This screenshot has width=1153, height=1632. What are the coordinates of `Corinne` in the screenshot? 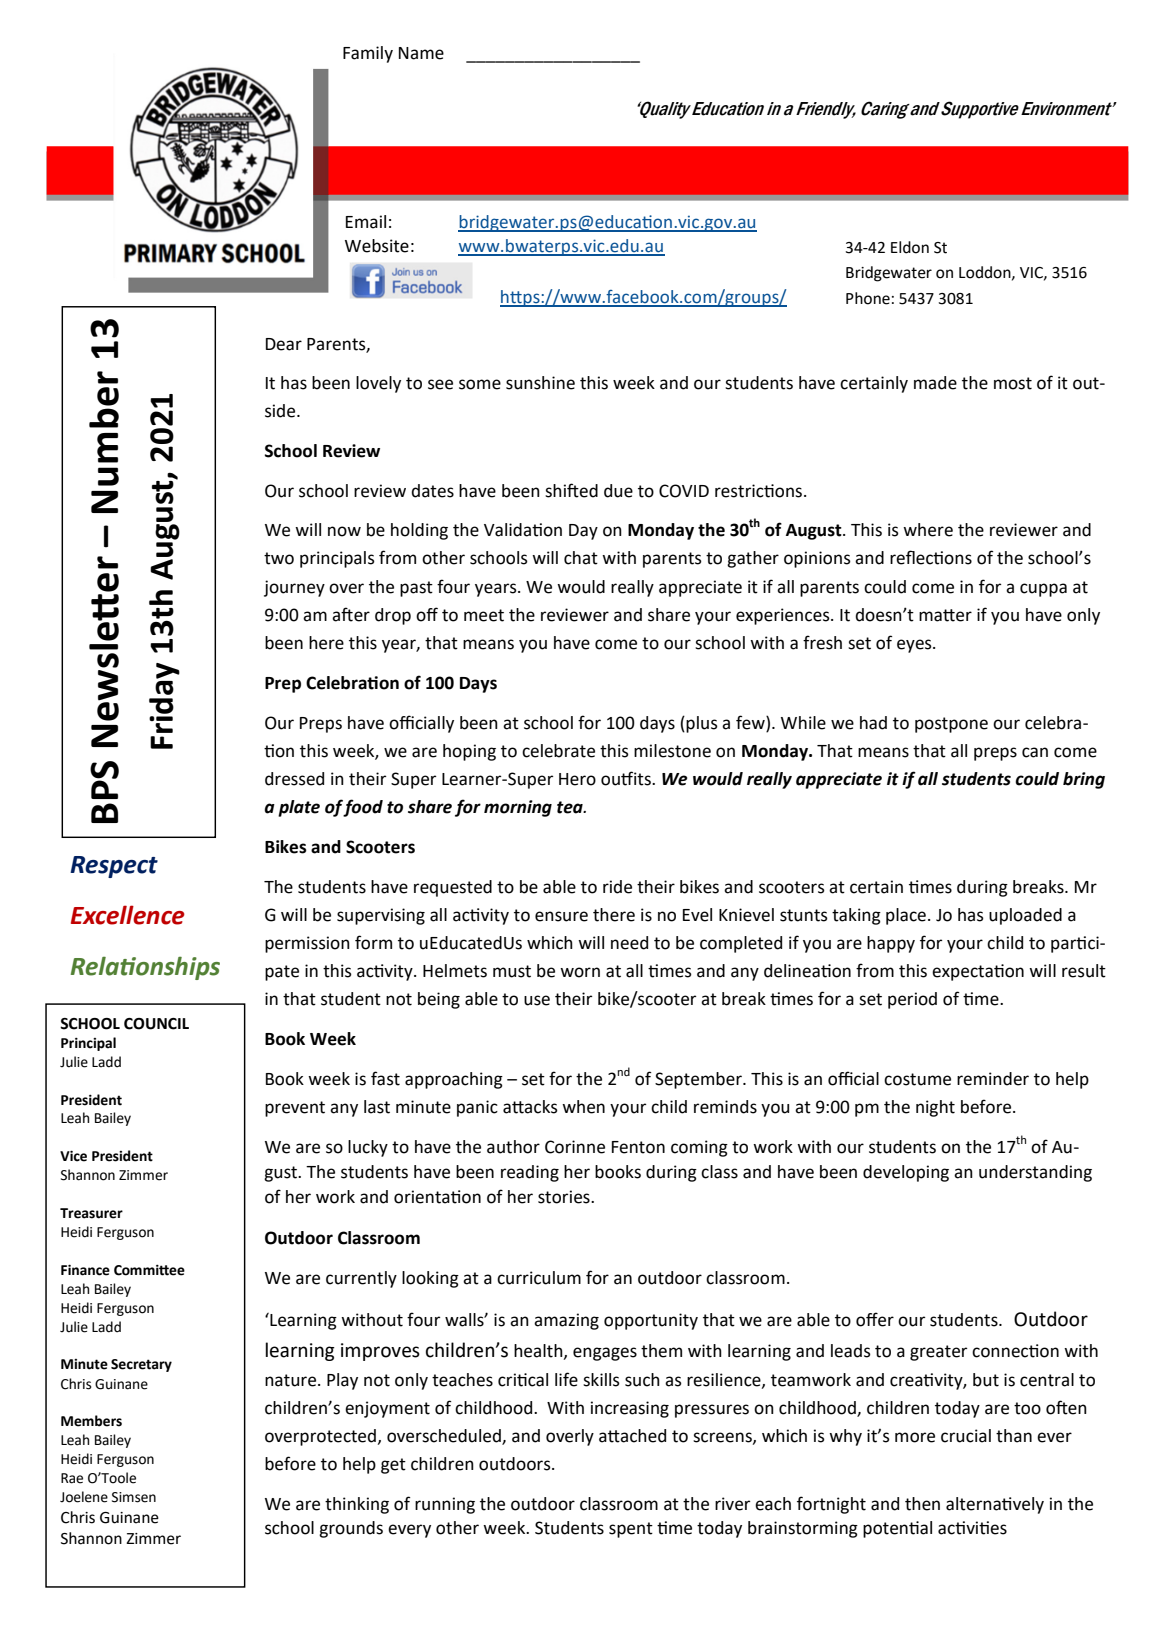 It's located at (575, 1147).
